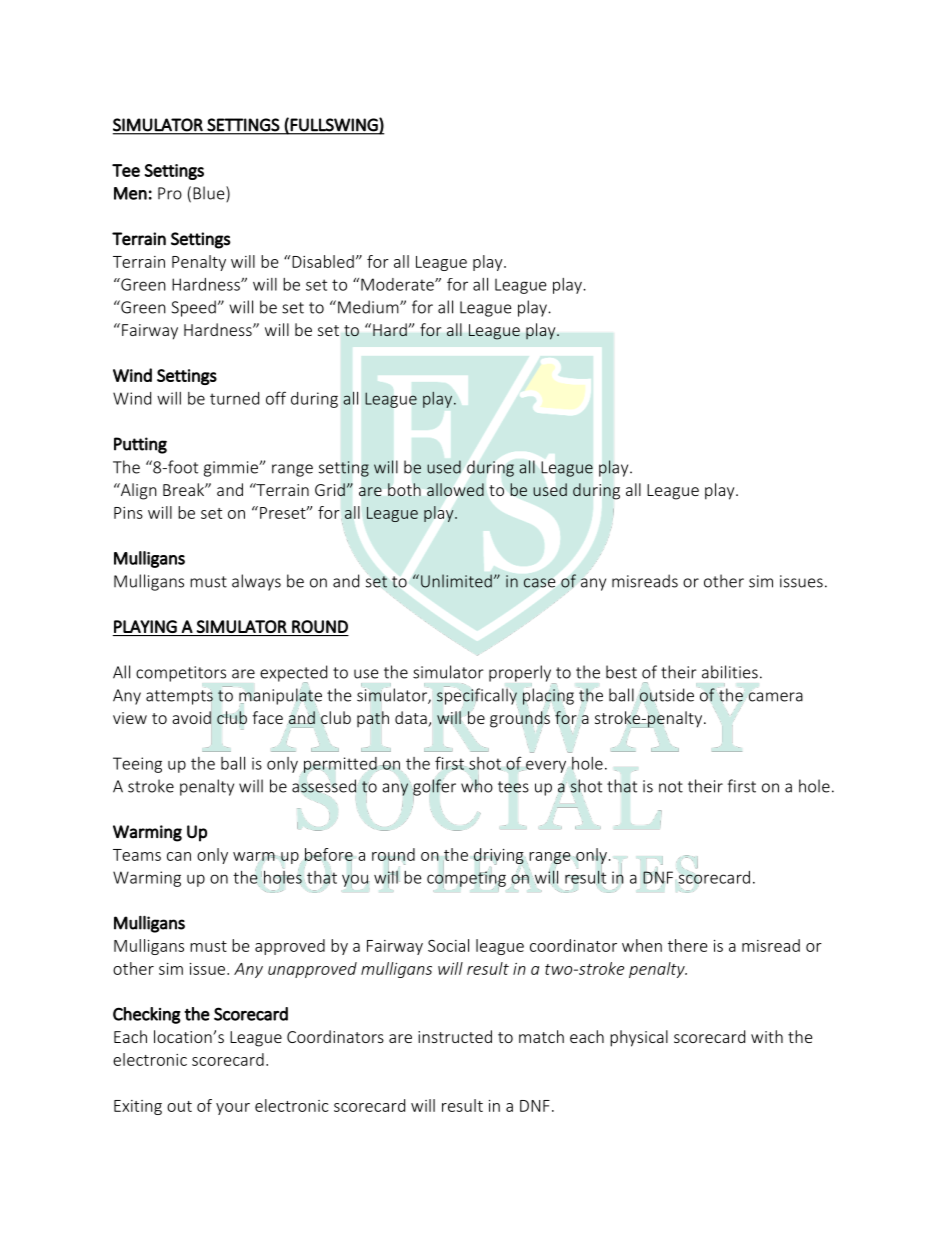 Image resolution: width=952 pixels, height=1233 pixels. I want to click on your, so click(233, 1109).
